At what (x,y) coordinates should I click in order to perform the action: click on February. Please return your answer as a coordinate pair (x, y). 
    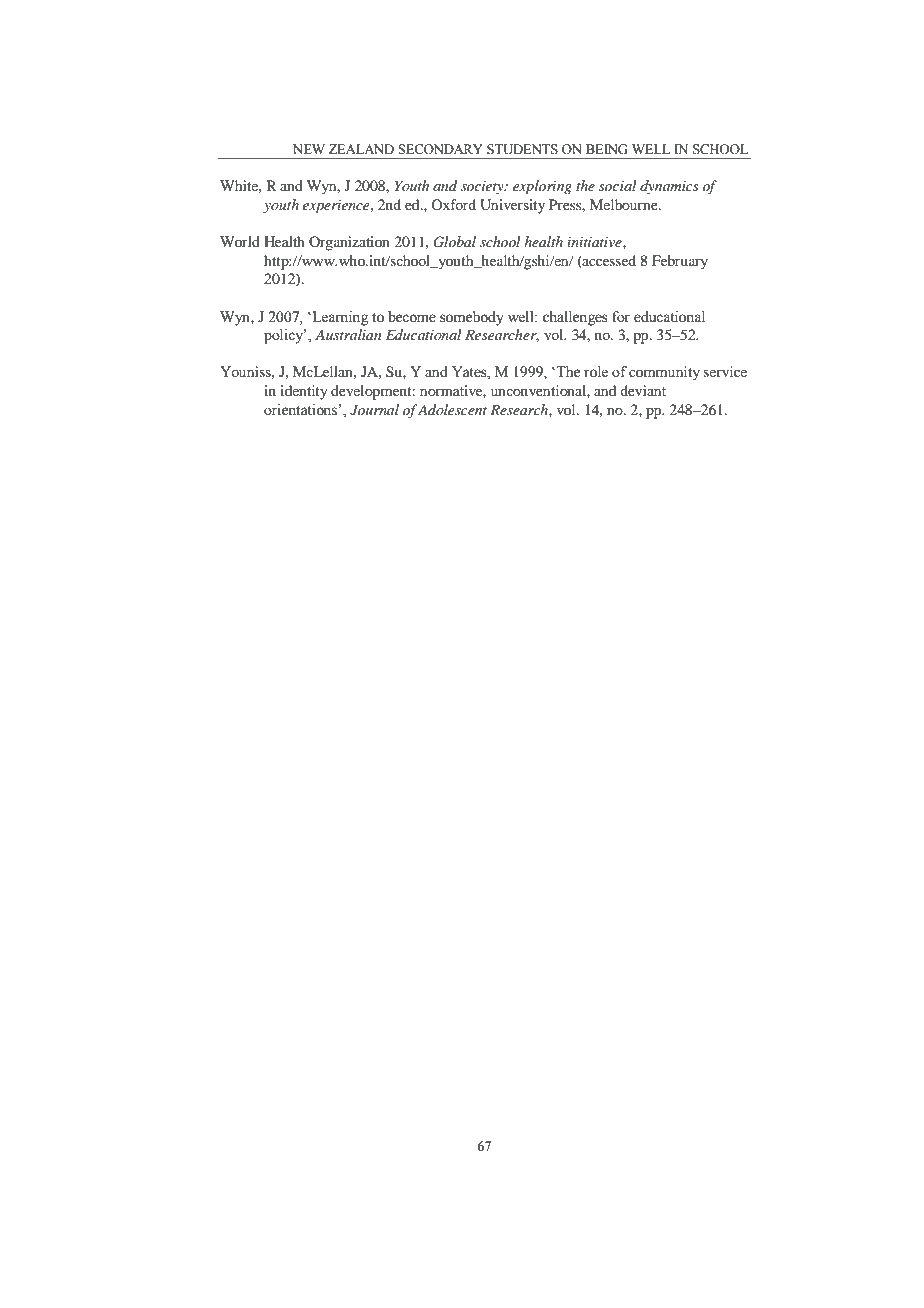
    Looking at the image, I should click on (680, 262).
